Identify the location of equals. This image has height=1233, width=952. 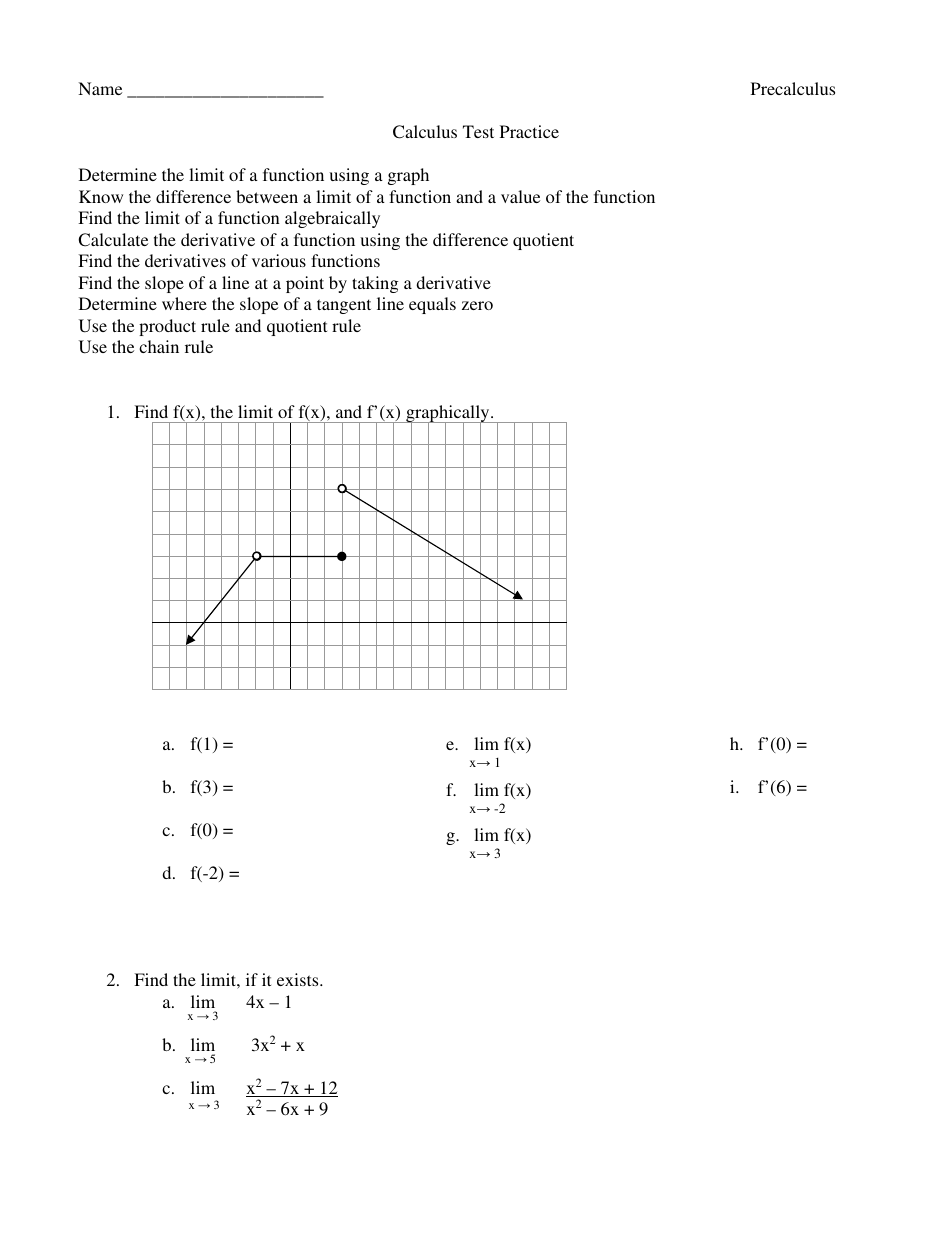
(432, 305).
